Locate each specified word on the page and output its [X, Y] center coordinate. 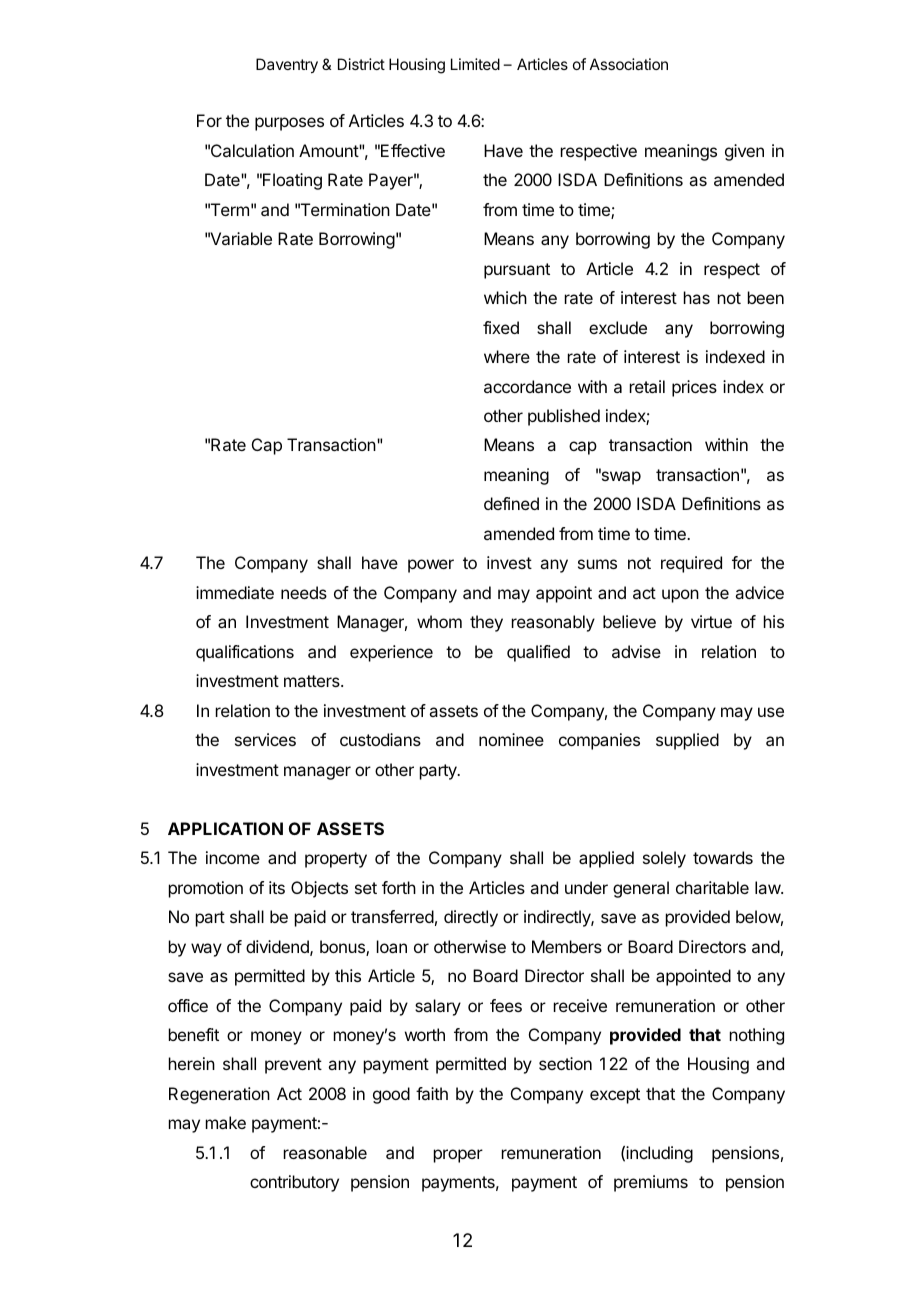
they [486, 623]
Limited [475, 64]
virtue [711, 621]
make [226, 1122]
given [744, 152]
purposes [289, 124]
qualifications [245, 653]
